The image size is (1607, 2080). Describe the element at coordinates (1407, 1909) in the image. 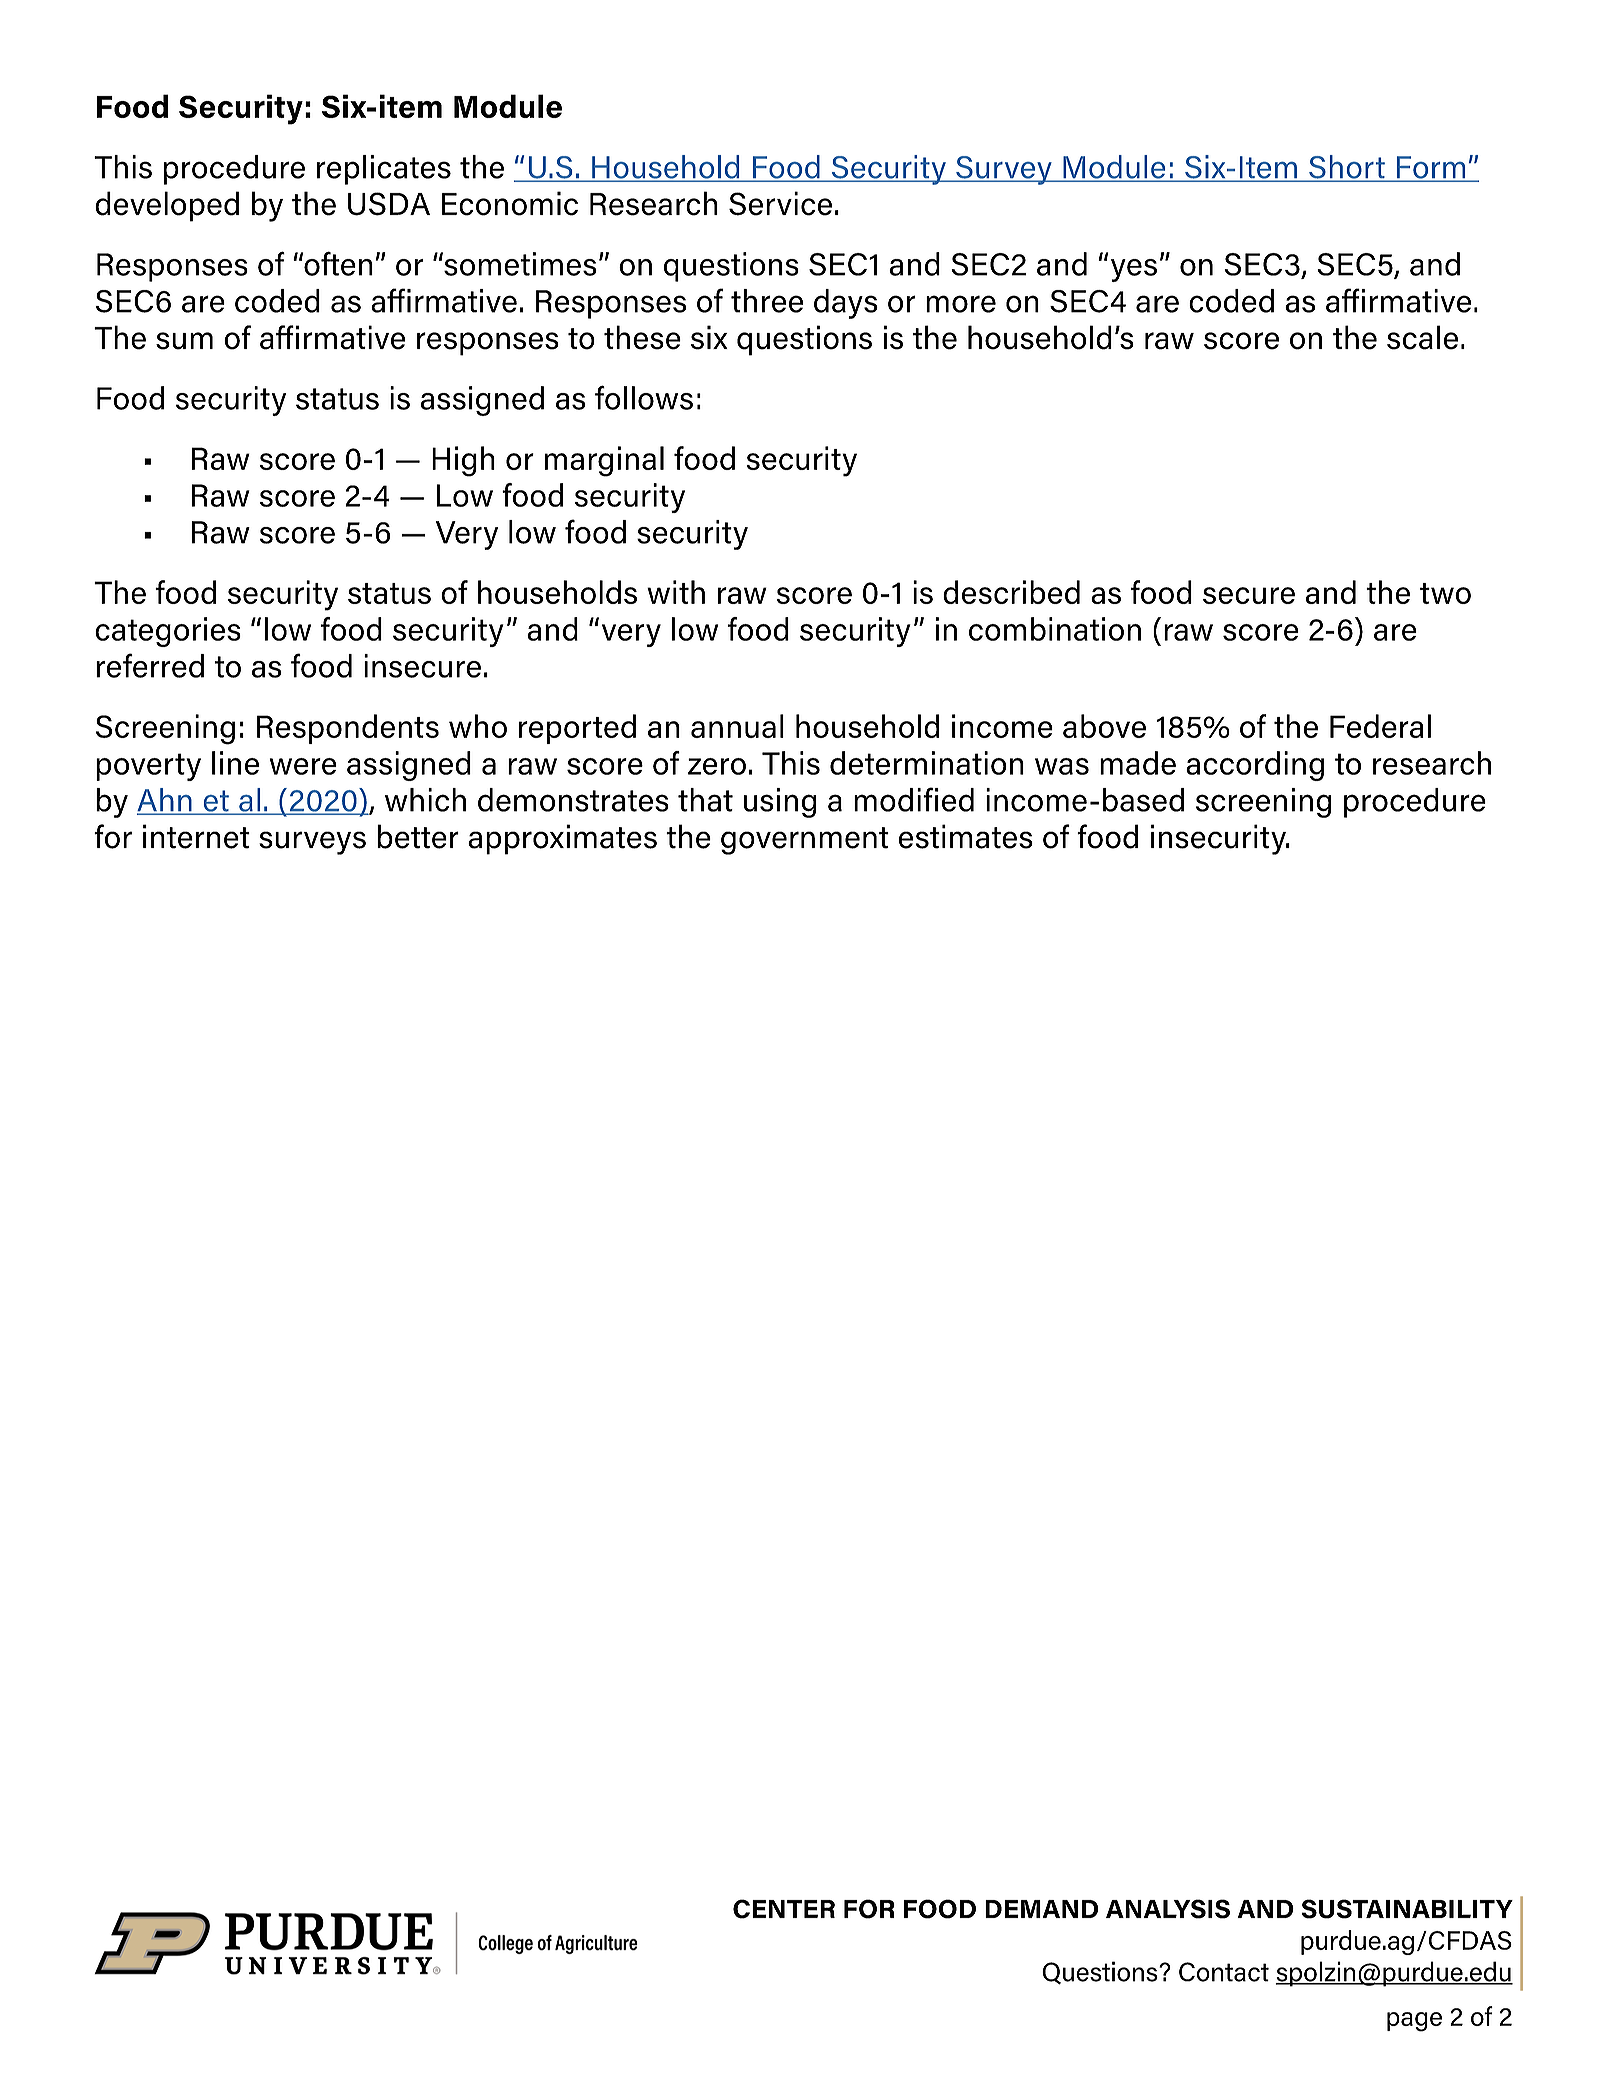

I see `SUSTAINABILITY` at that location.
